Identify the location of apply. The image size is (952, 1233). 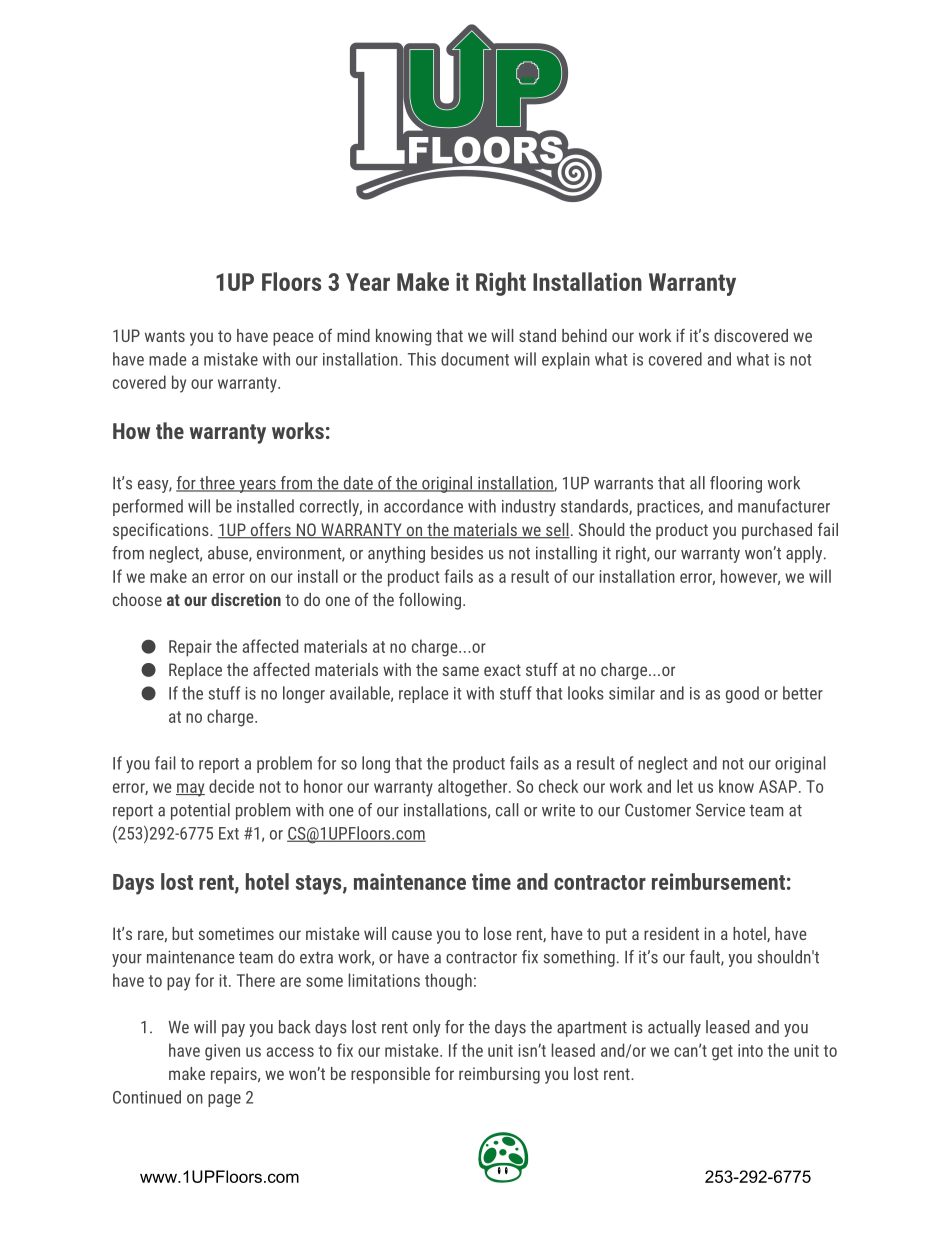
(805, 554).
